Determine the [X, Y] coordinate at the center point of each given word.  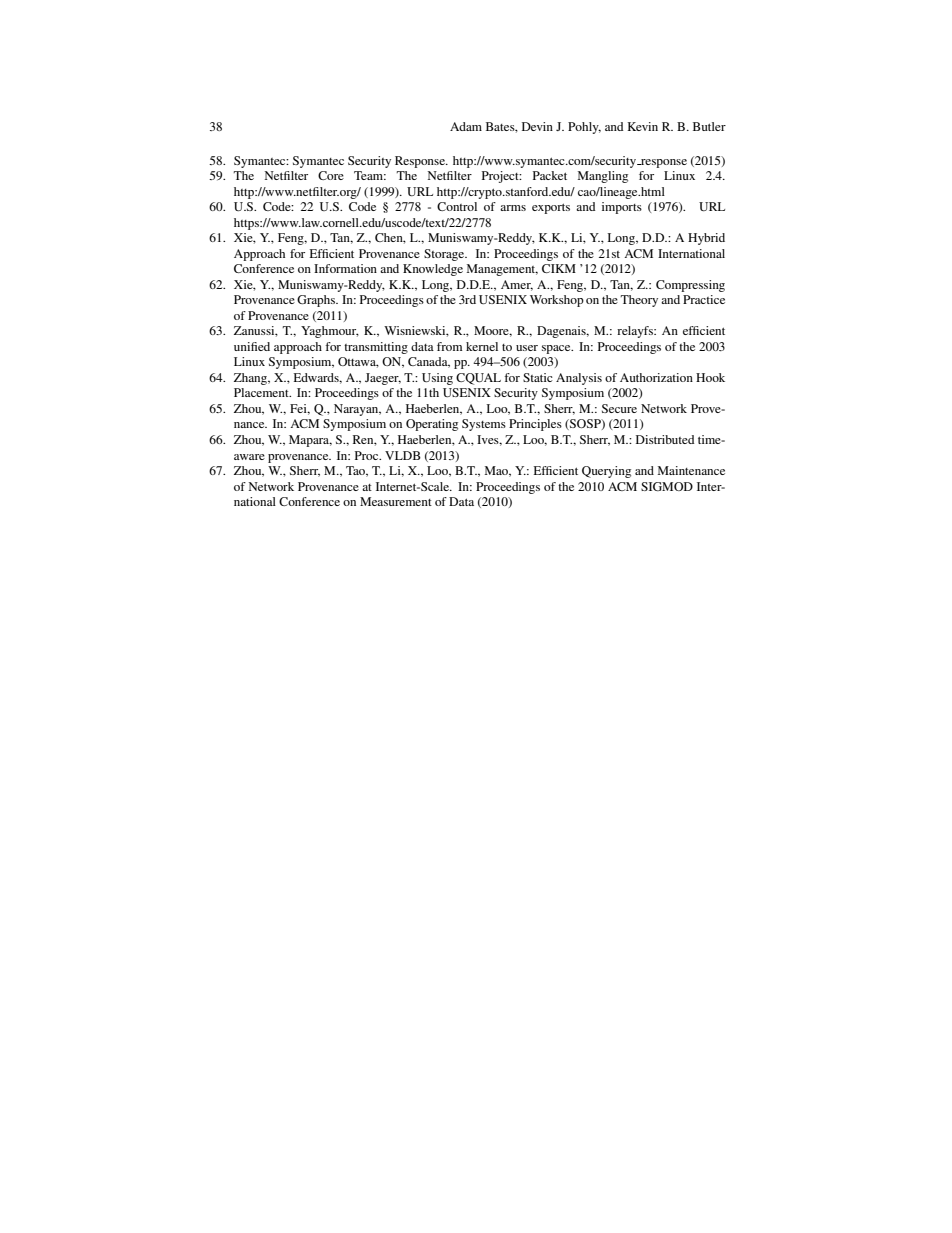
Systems [484, 425]
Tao [357, 471]
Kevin [642, 126]
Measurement [396, 501]
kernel [482, 346]
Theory [639, 301]
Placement [262, 392]
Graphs [317, 301]
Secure [619, 408]
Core [331, 175]
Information [345, 268]
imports [622, 208]
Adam [466, 126]
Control [457, 206]
